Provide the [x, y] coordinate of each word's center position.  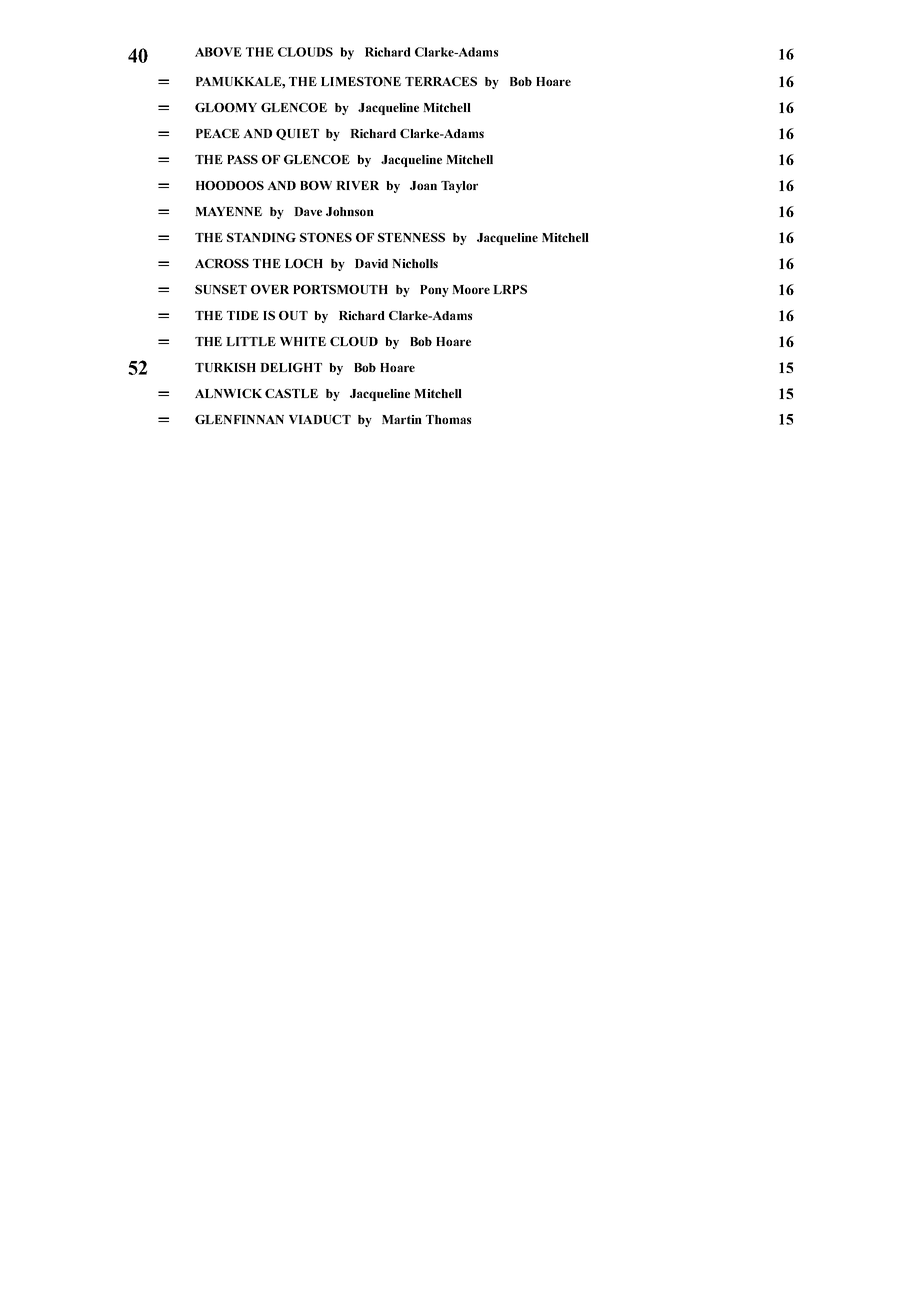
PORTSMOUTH [340, 289]
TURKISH [225, 367]
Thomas [448, 419]
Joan [423, 185]
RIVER [357, 185]
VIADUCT [320, 419]
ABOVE [218, 52]
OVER [270, 289]
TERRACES [441, 81]
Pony [434, 291]
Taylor [459, 187]
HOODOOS [230, 185]
